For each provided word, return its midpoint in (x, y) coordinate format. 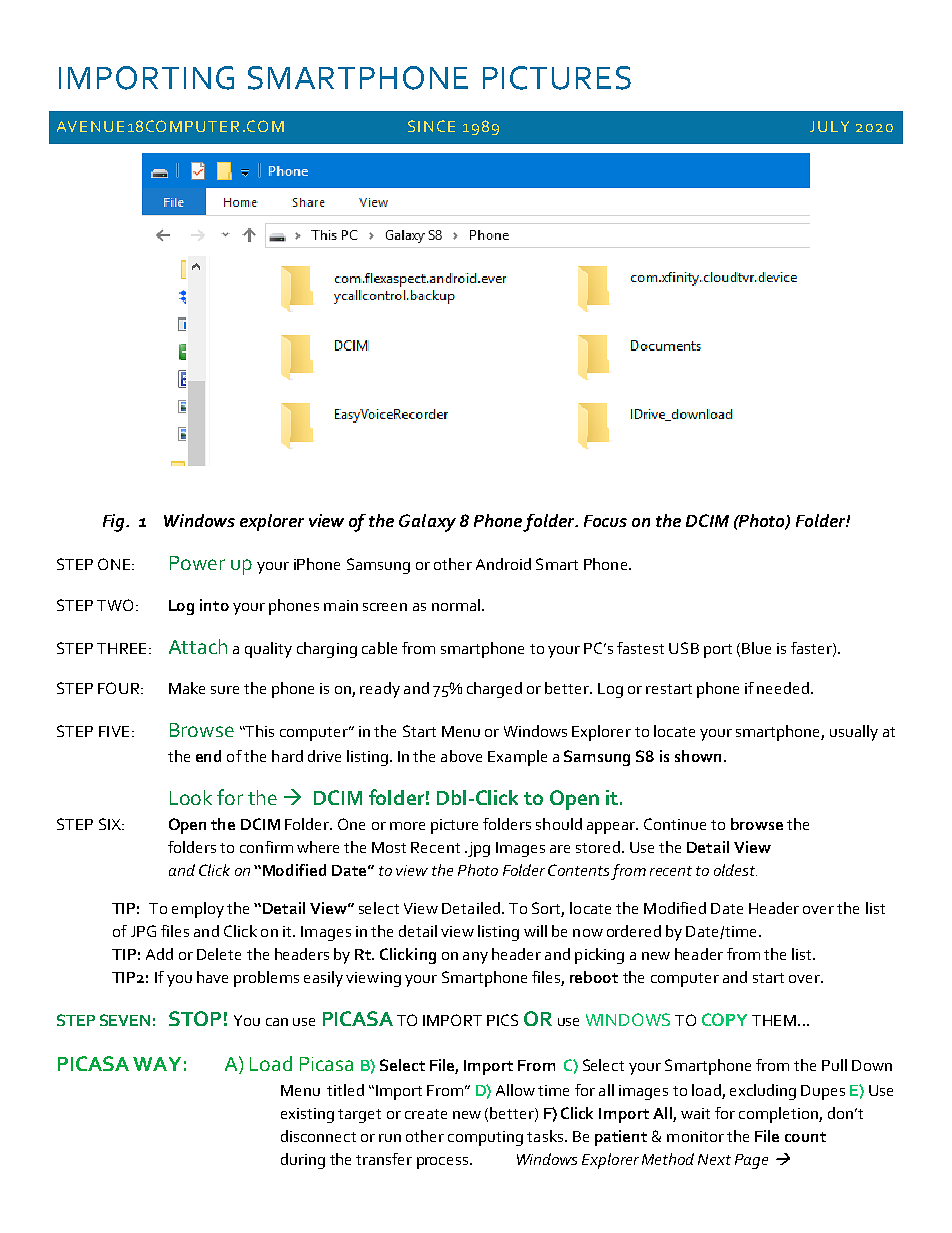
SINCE (431, 126)
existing (307, 1115)
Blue (756, 648)
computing (485, 1138)
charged (494, 690)
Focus (605, 521)
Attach (198, 646)
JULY (829, 126)
